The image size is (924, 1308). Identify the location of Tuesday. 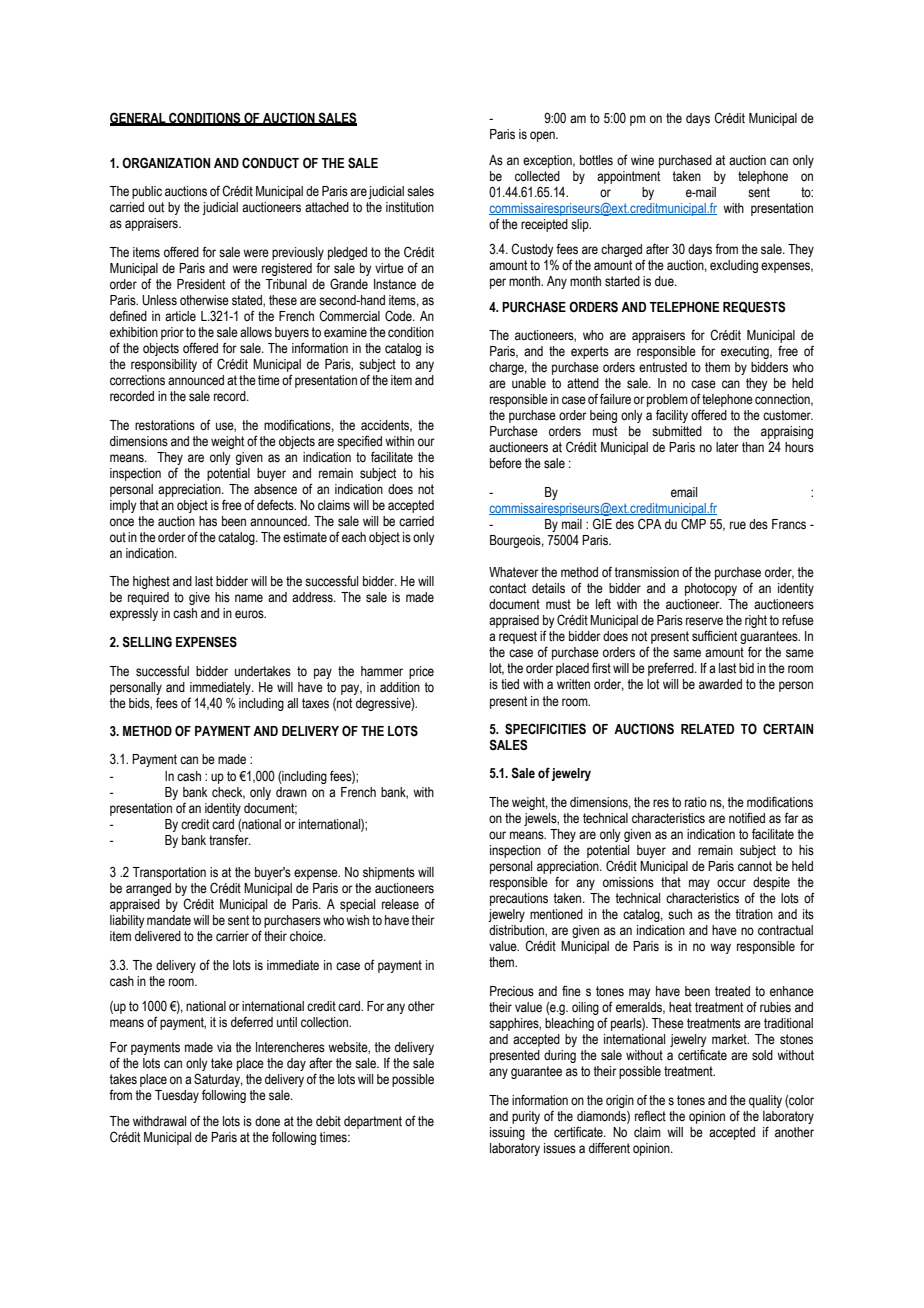
(177, 1096).
